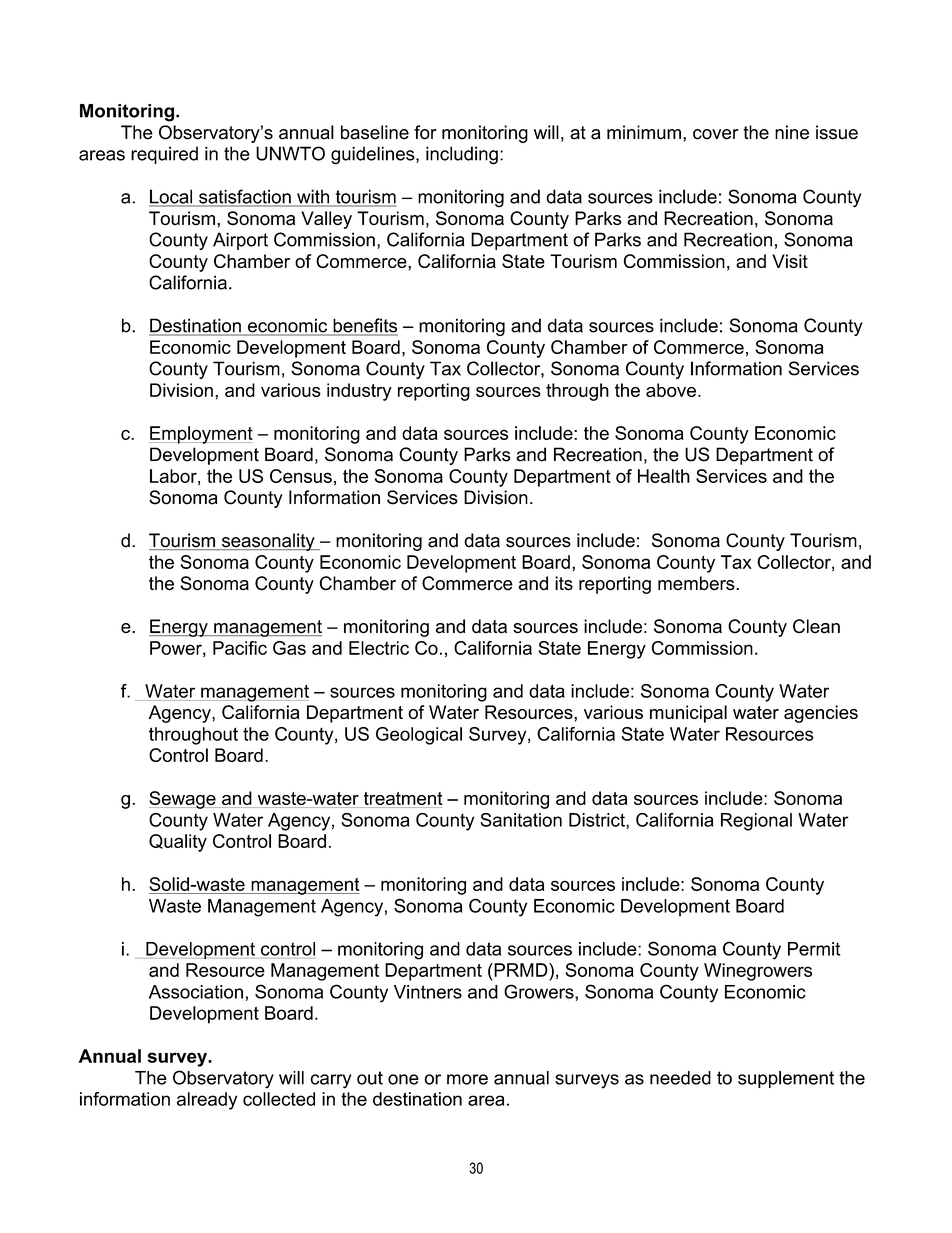 This page has height=1233, width=952. What do you see at coordinates (201, 435) in the page?
I see `Employment` at bounding box center [201, 435].
